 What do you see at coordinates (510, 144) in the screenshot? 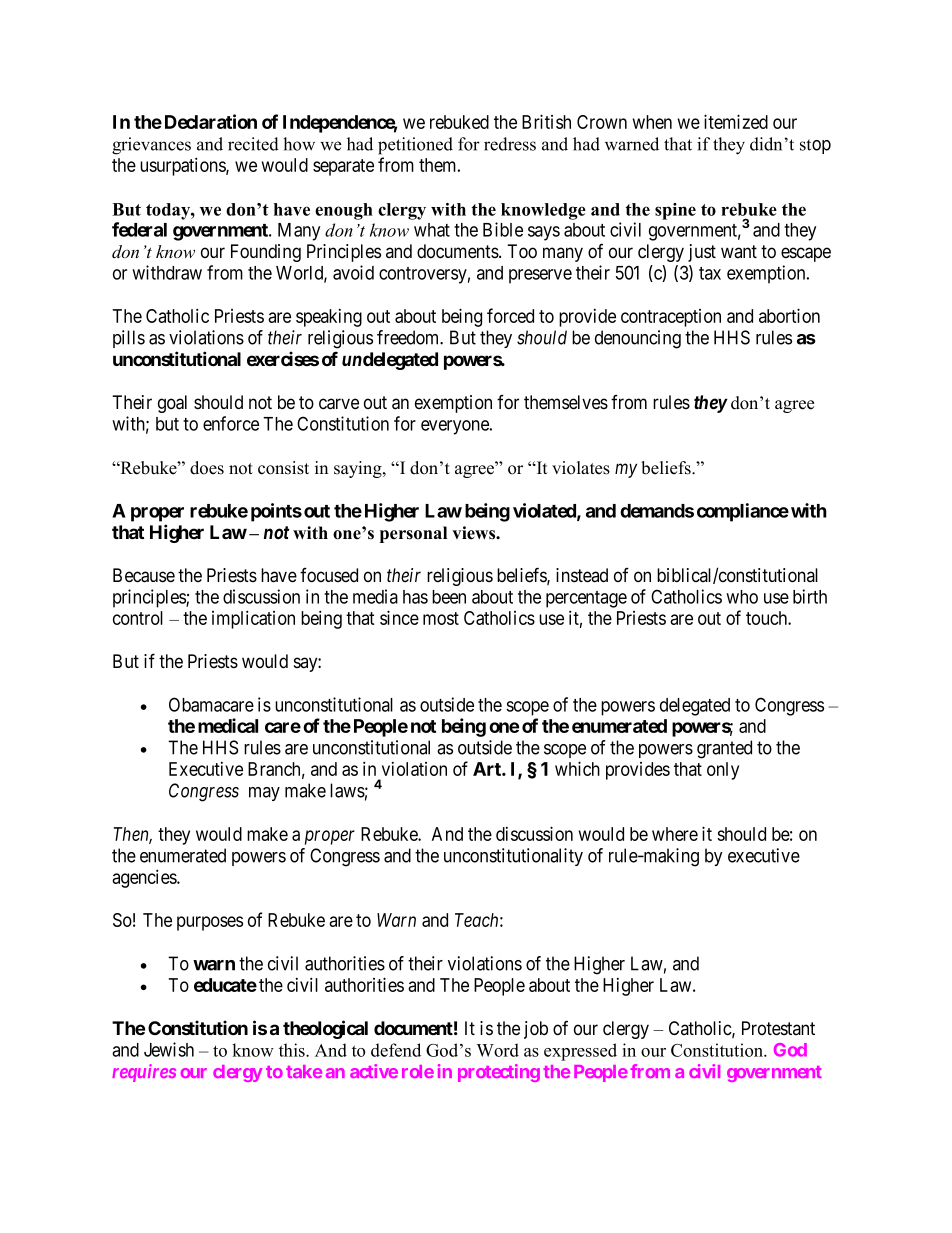
I see `redress` at bounding box center [510, 144].
